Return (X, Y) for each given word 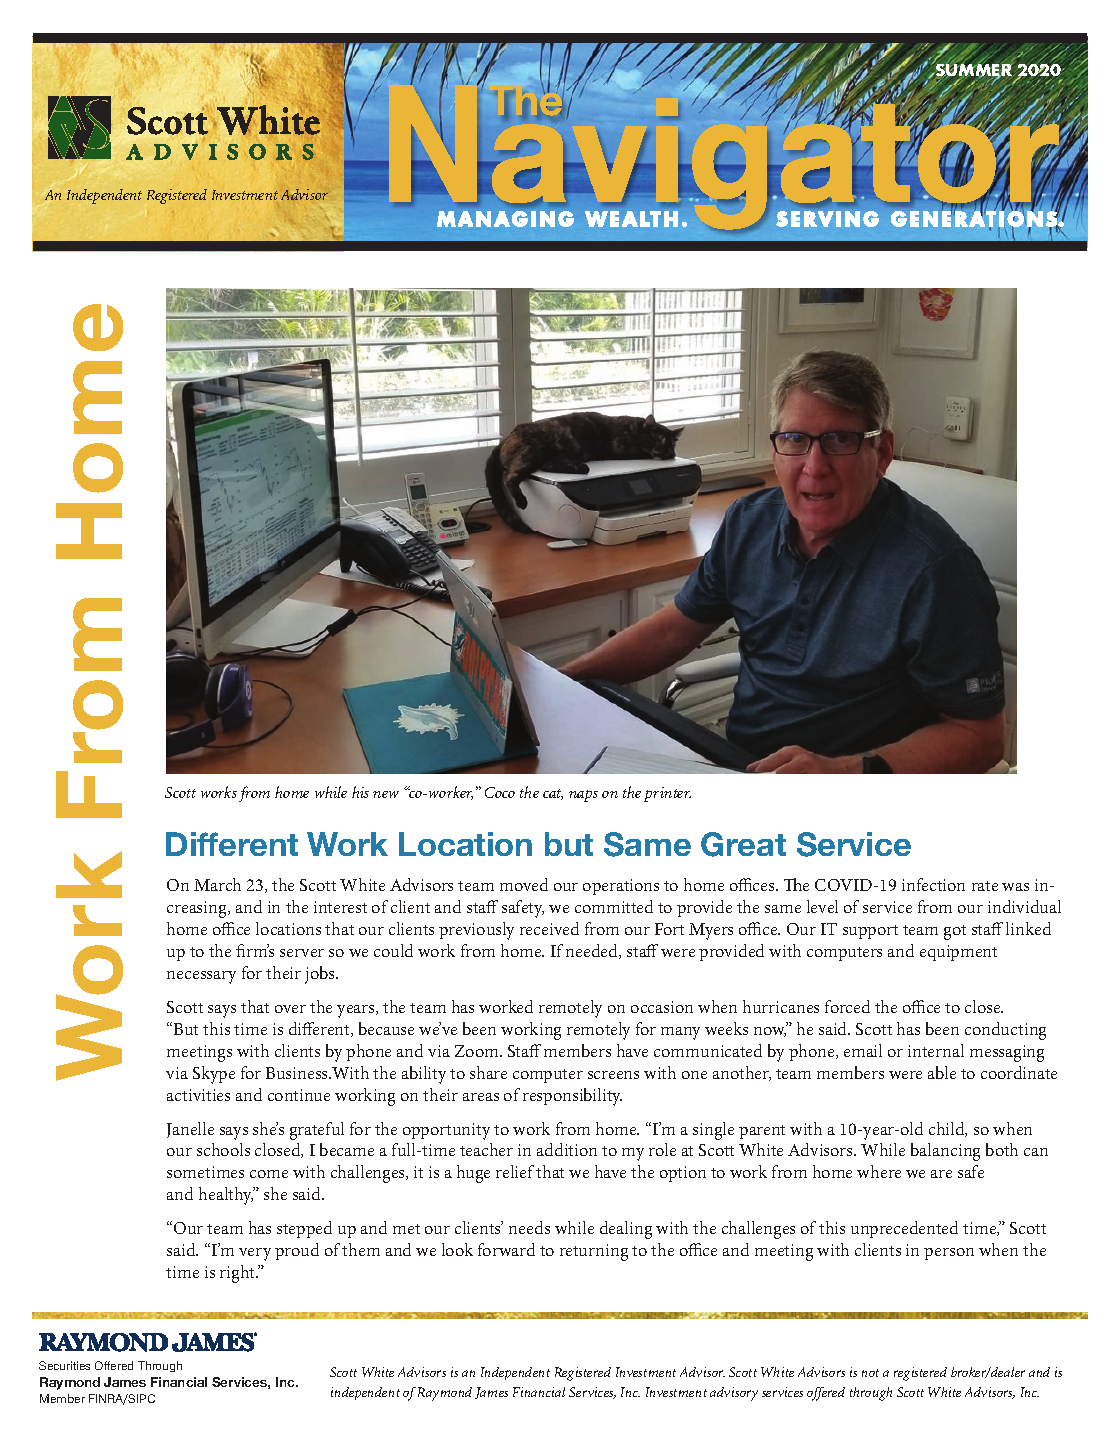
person (949, 1254)
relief (515, 1171)
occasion (662, 1007)
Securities (64, 1365)
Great (743, 844)
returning (594, 1252)
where (879, 1171)
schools (223, 1149)
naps (583, 796)
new (386, 794)
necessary (201, 977)
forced (847, 1006)
